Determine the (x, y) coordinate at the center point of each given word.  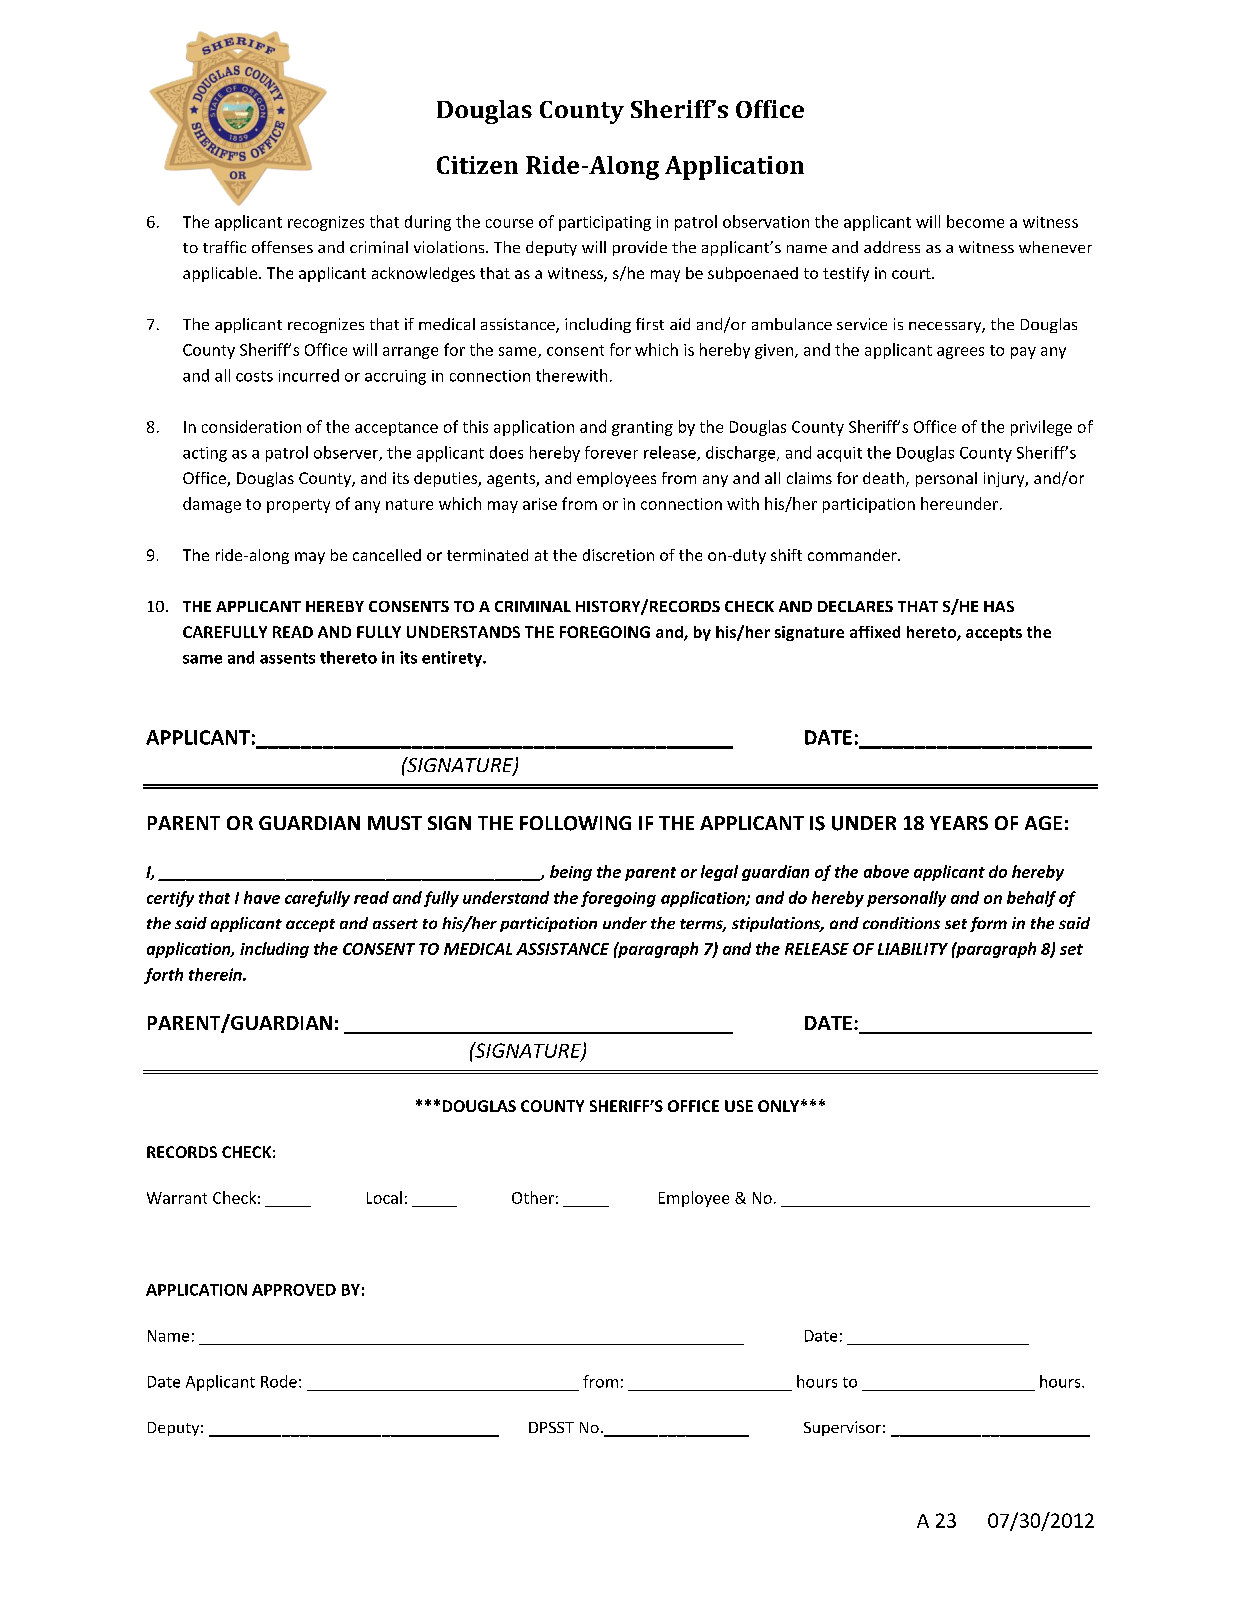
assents (287, 658)
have (262, 897)
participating (605, 223)
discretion (618, 555)
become (975, 221)
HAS (999, 606)
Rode (279, 1381)
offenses (282, 247)
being (571, 873)
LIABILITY (913, 949)
